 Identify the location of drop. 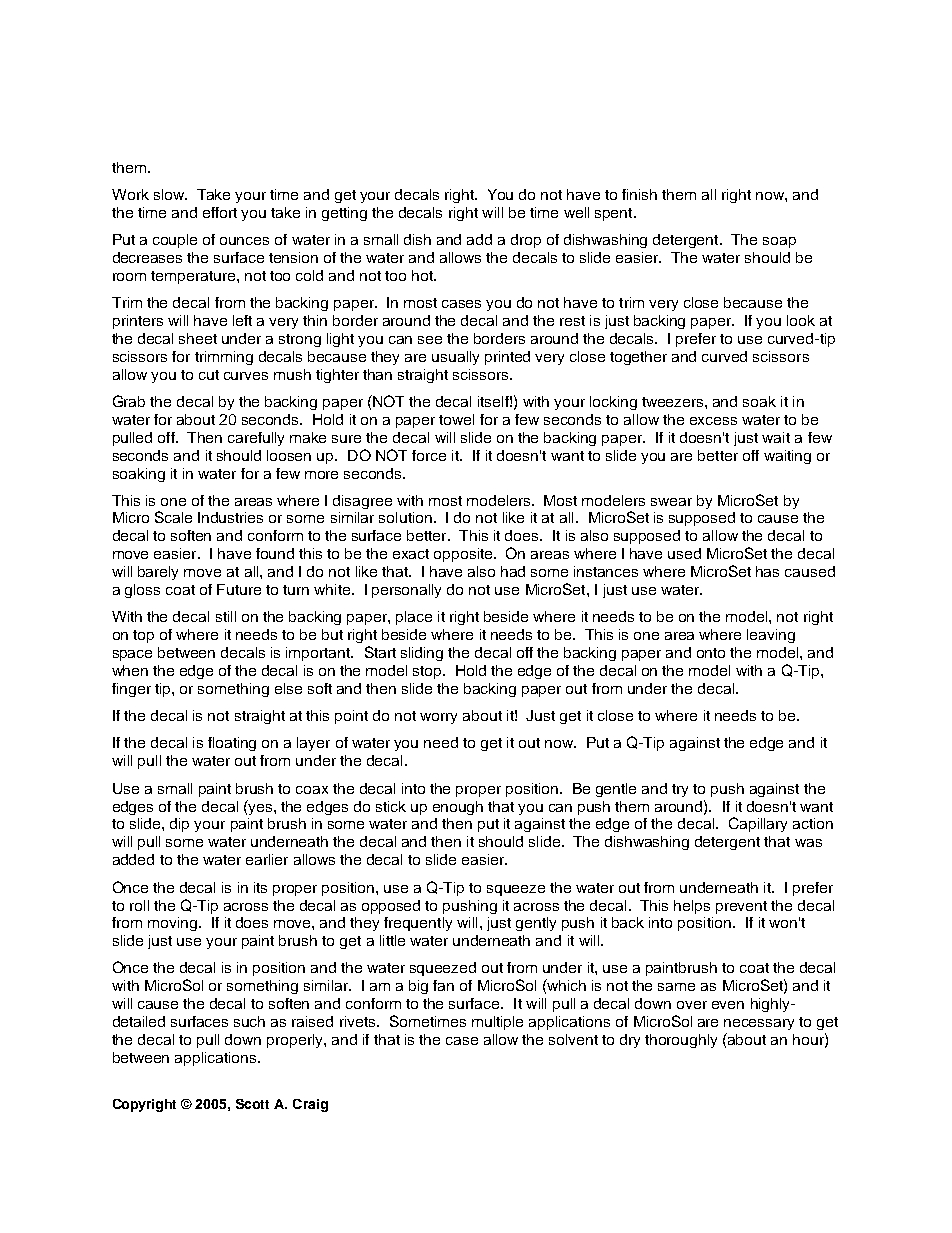
(526, 241).
